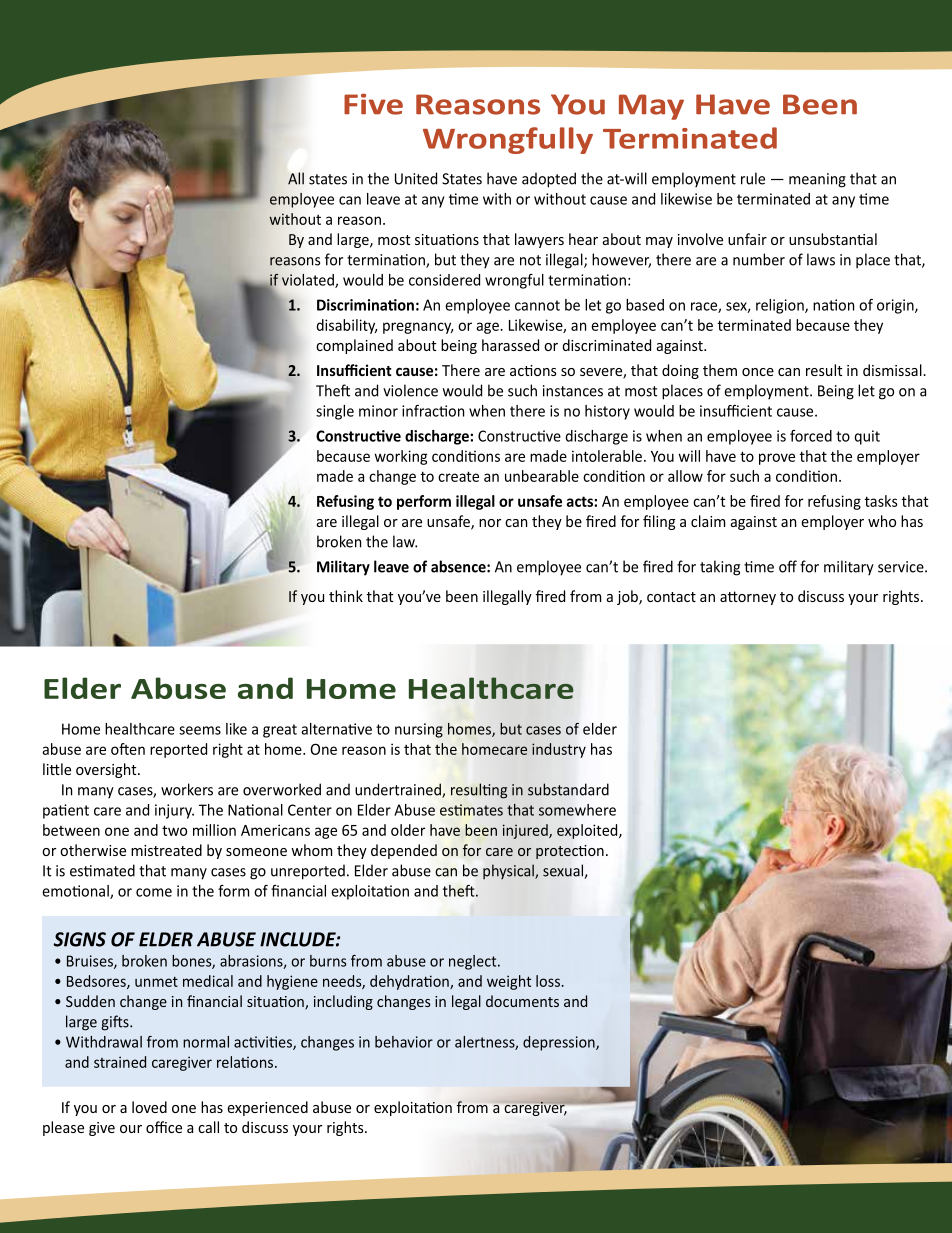  I want to click on physical, so click(509, 871).
